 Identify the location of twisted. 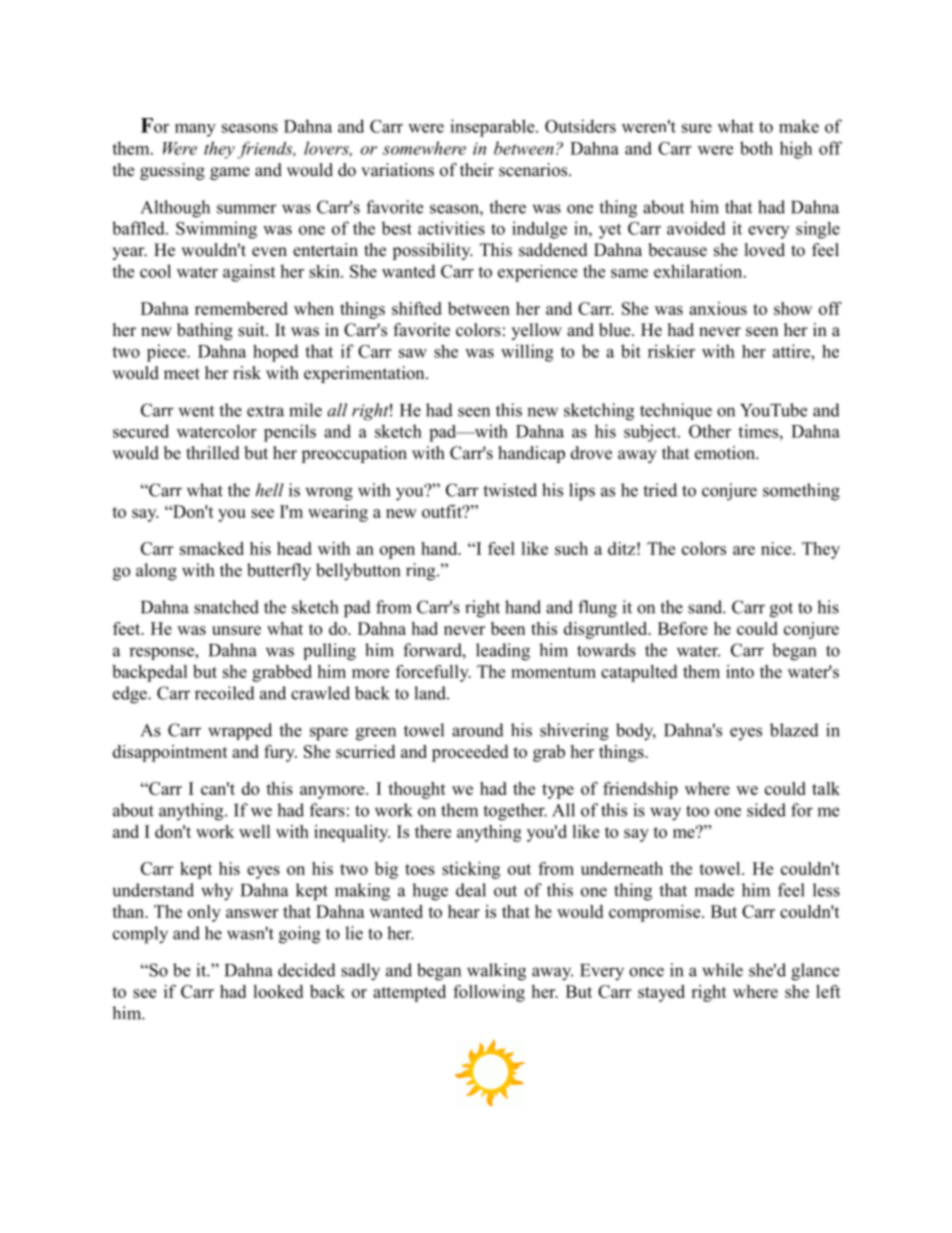
(510, 490).
